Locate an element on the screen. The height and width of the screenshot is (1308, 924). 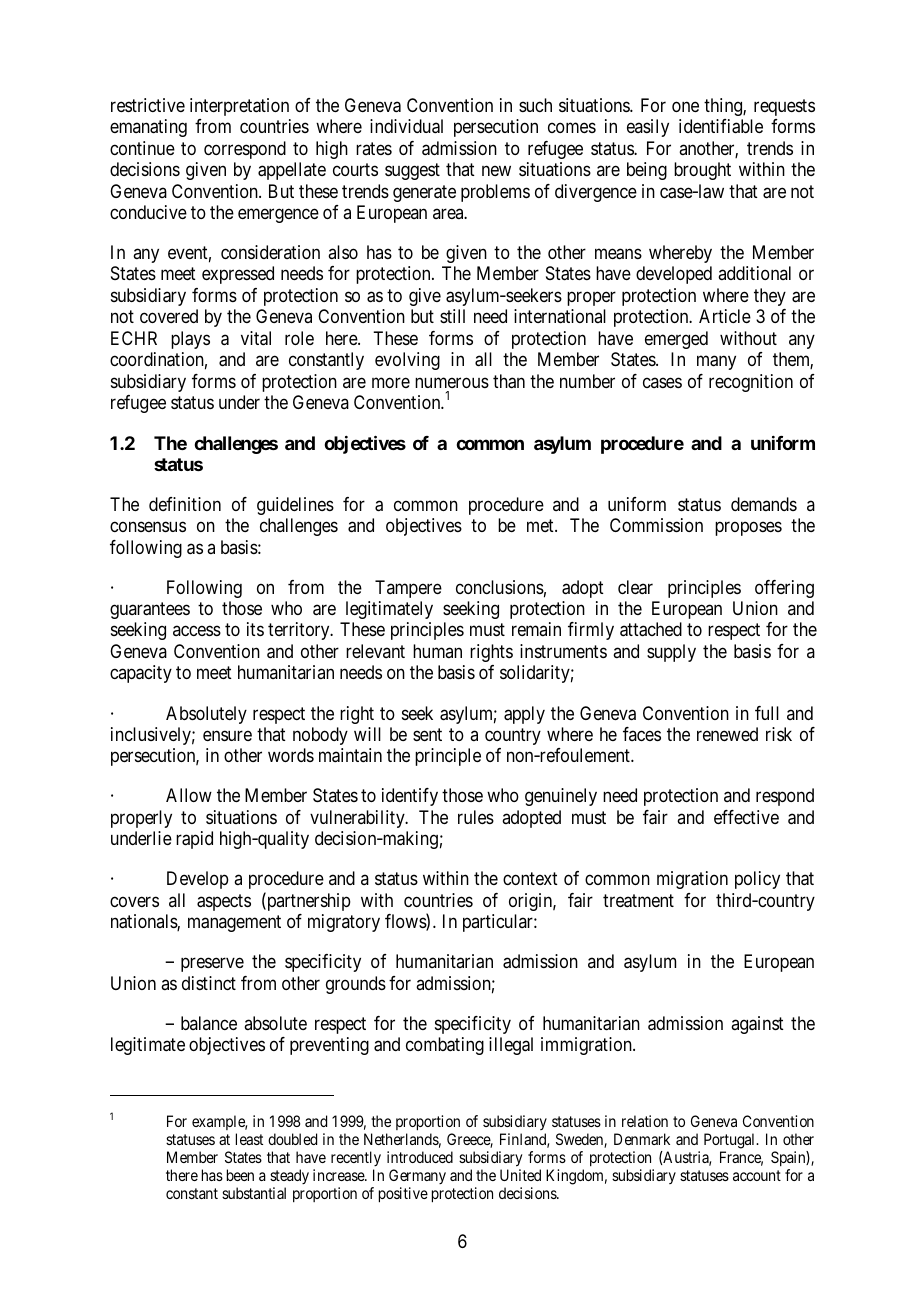
context is located at coordinates (530, 879).
